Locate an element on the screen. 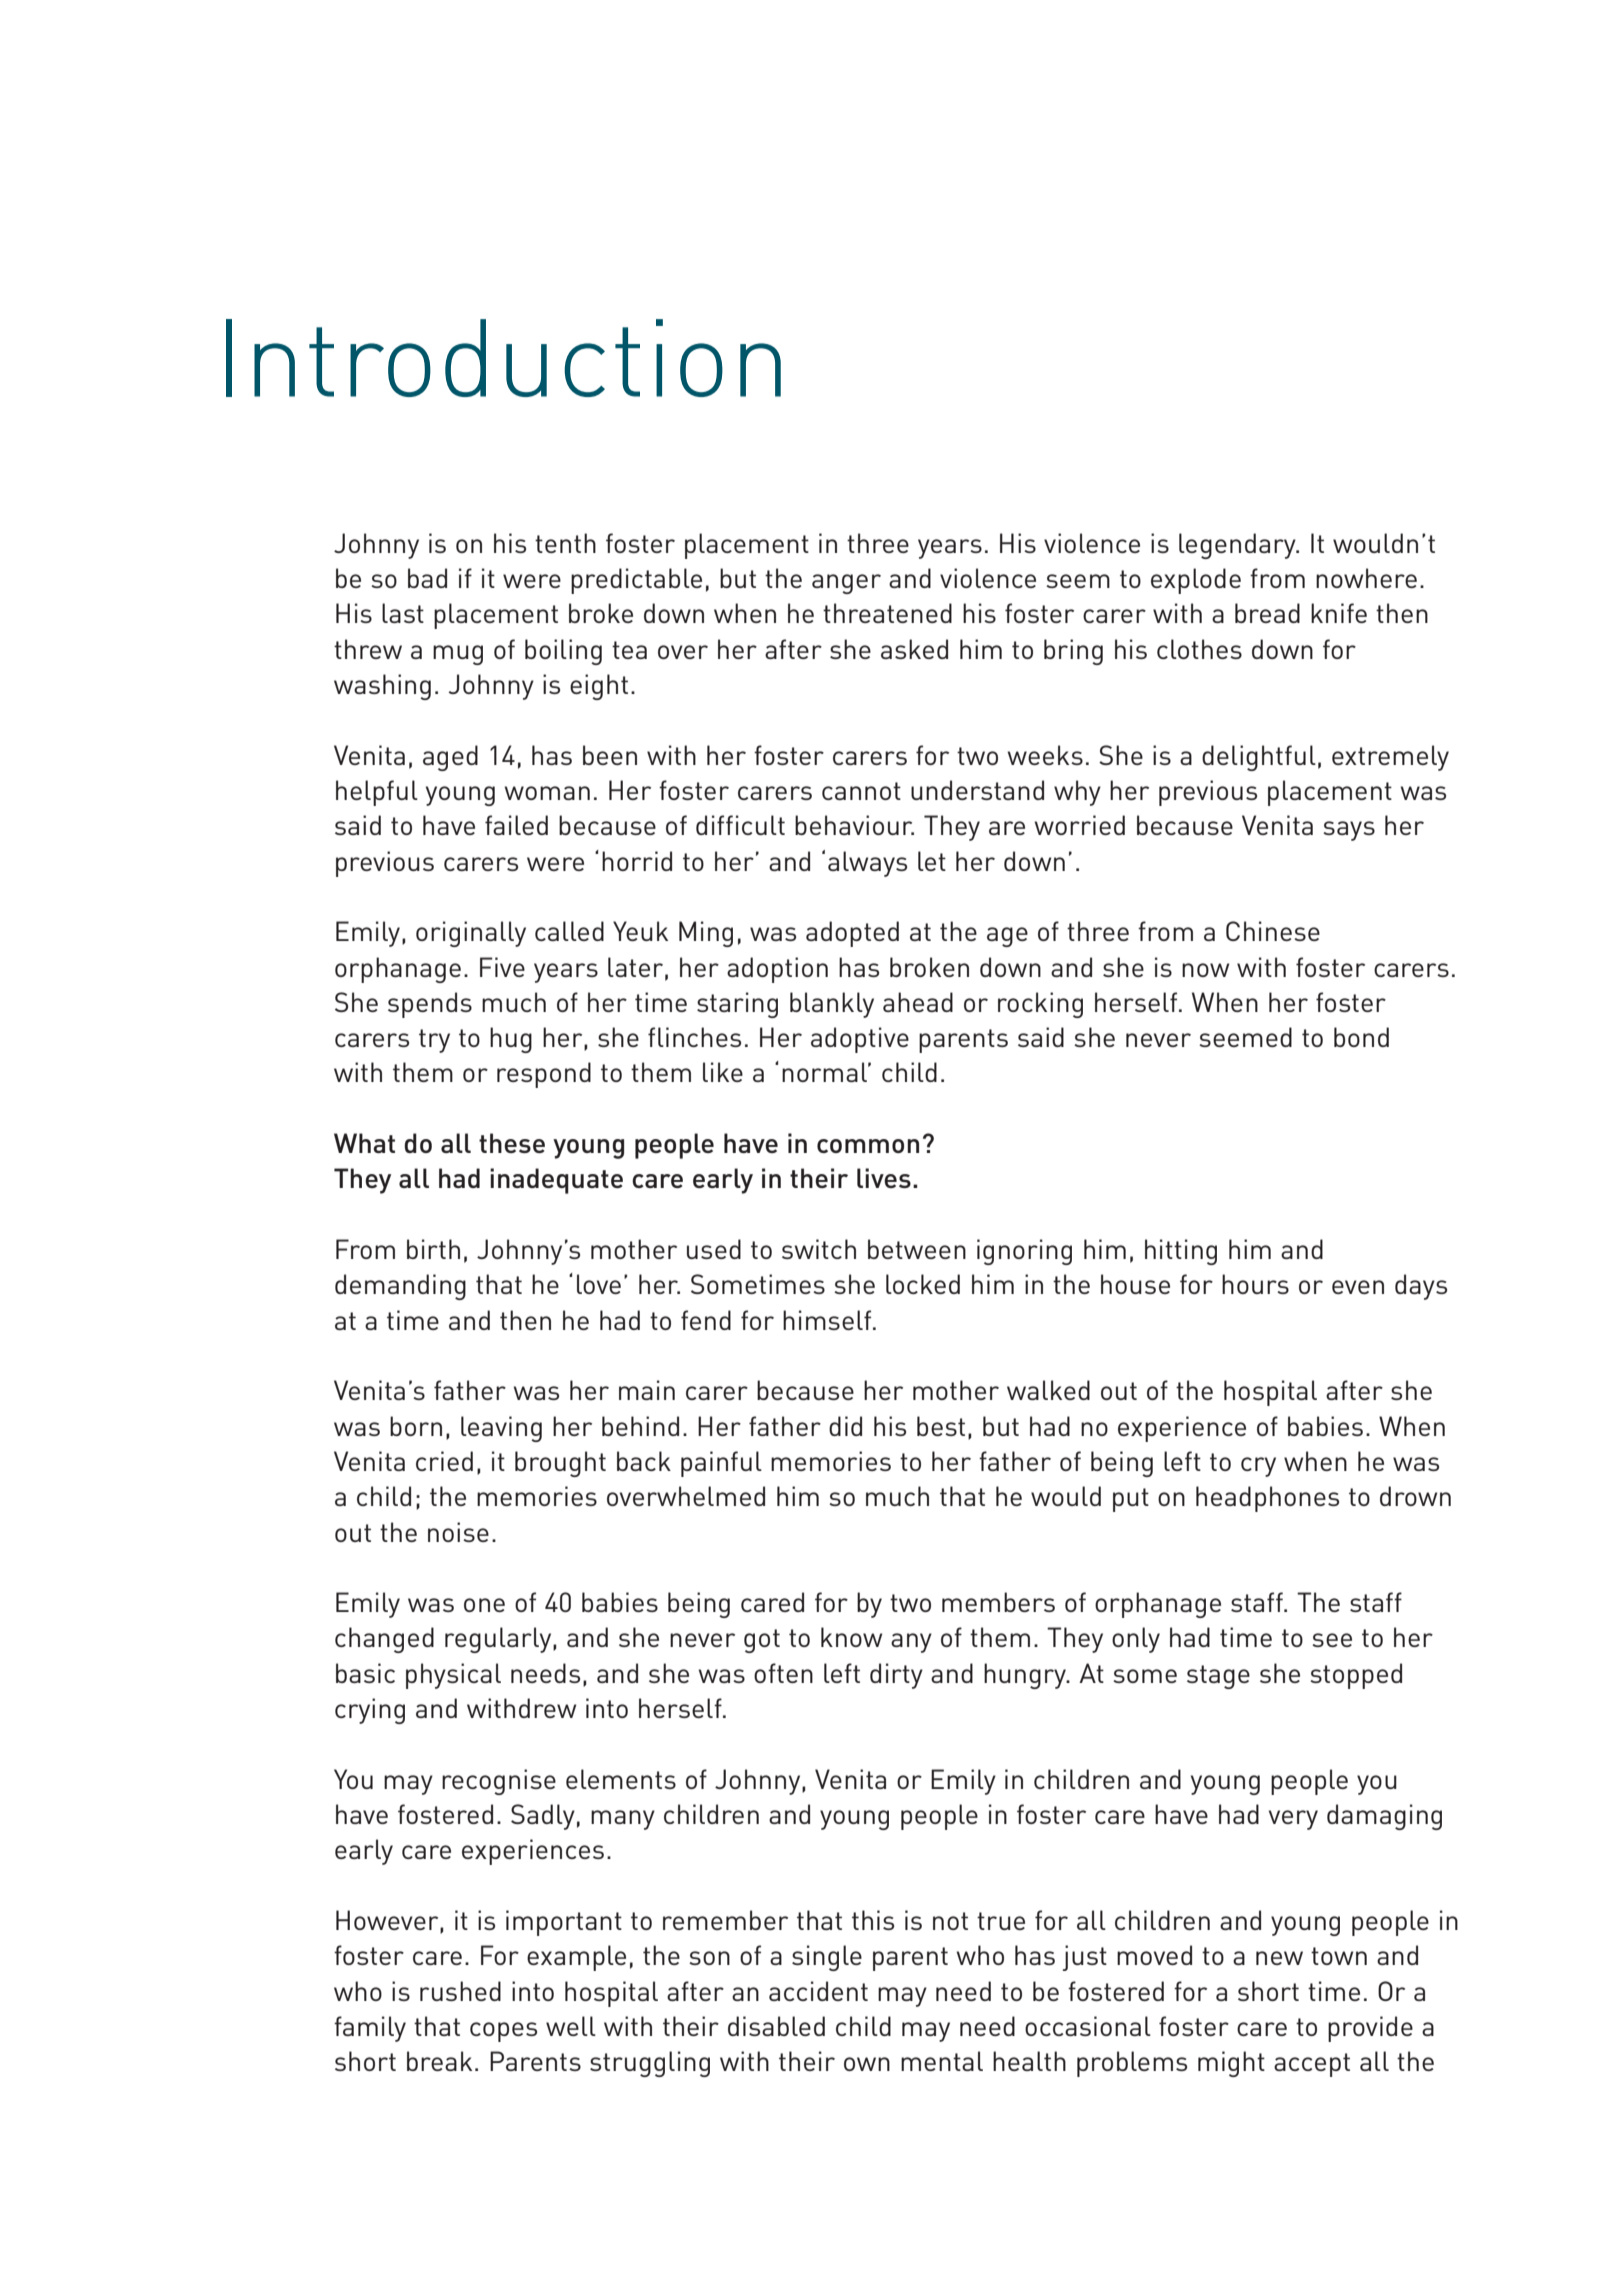 The height and width of the screenshot is (2287, 1617). copes is located at coordinates (503, 2032).
